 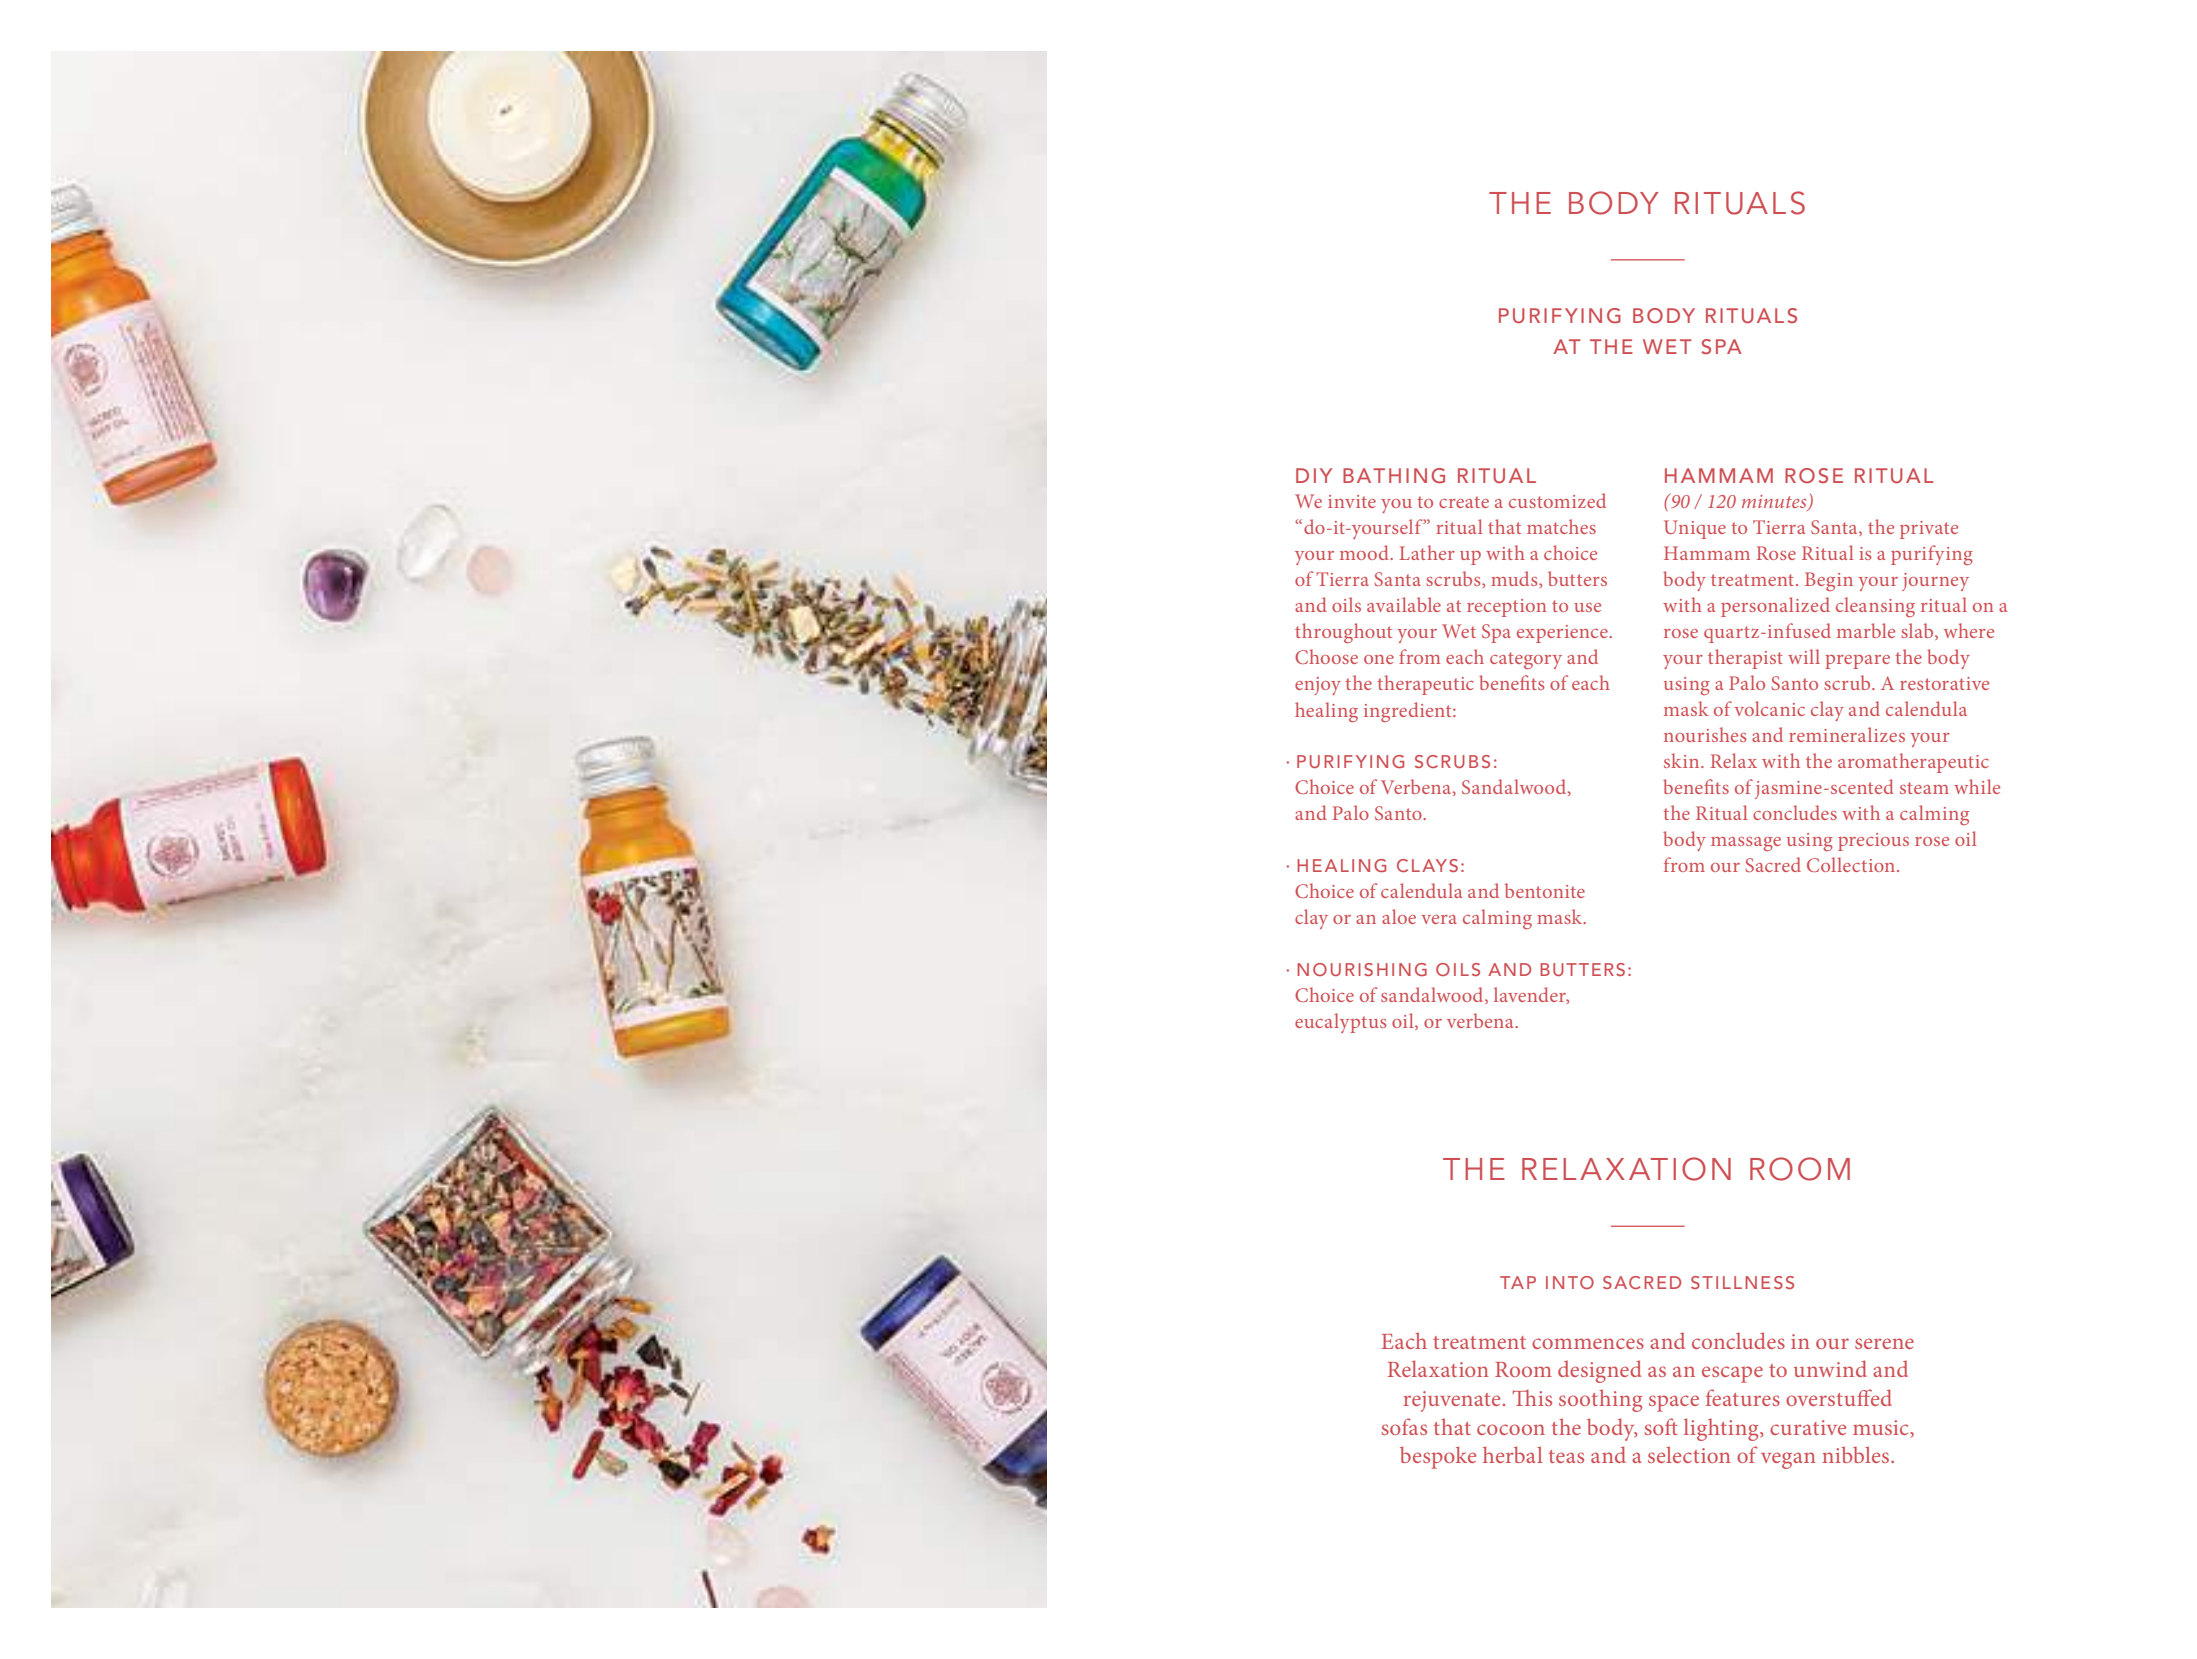 What do you see at coordinates (1404, 1426) in the document?
I see `sofas` at bounding box center [1404, 1426].
